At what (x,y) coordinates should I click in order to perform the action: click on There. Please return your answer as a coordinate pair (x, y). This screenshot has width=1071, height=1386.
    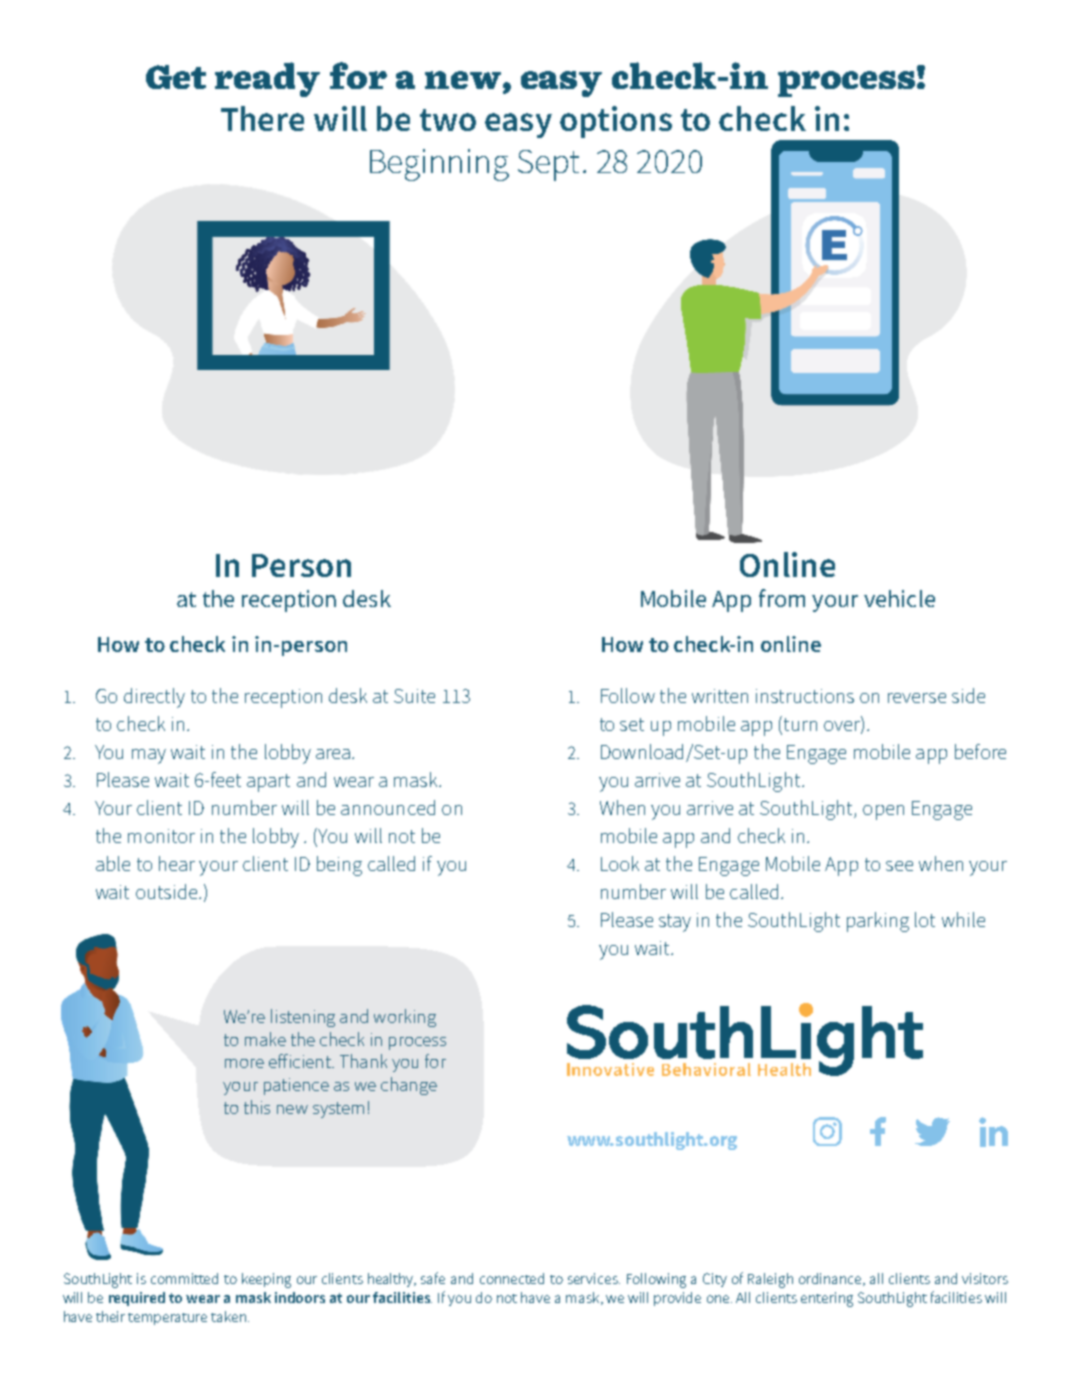
    Looking at the image, I should click on (262, 118).
